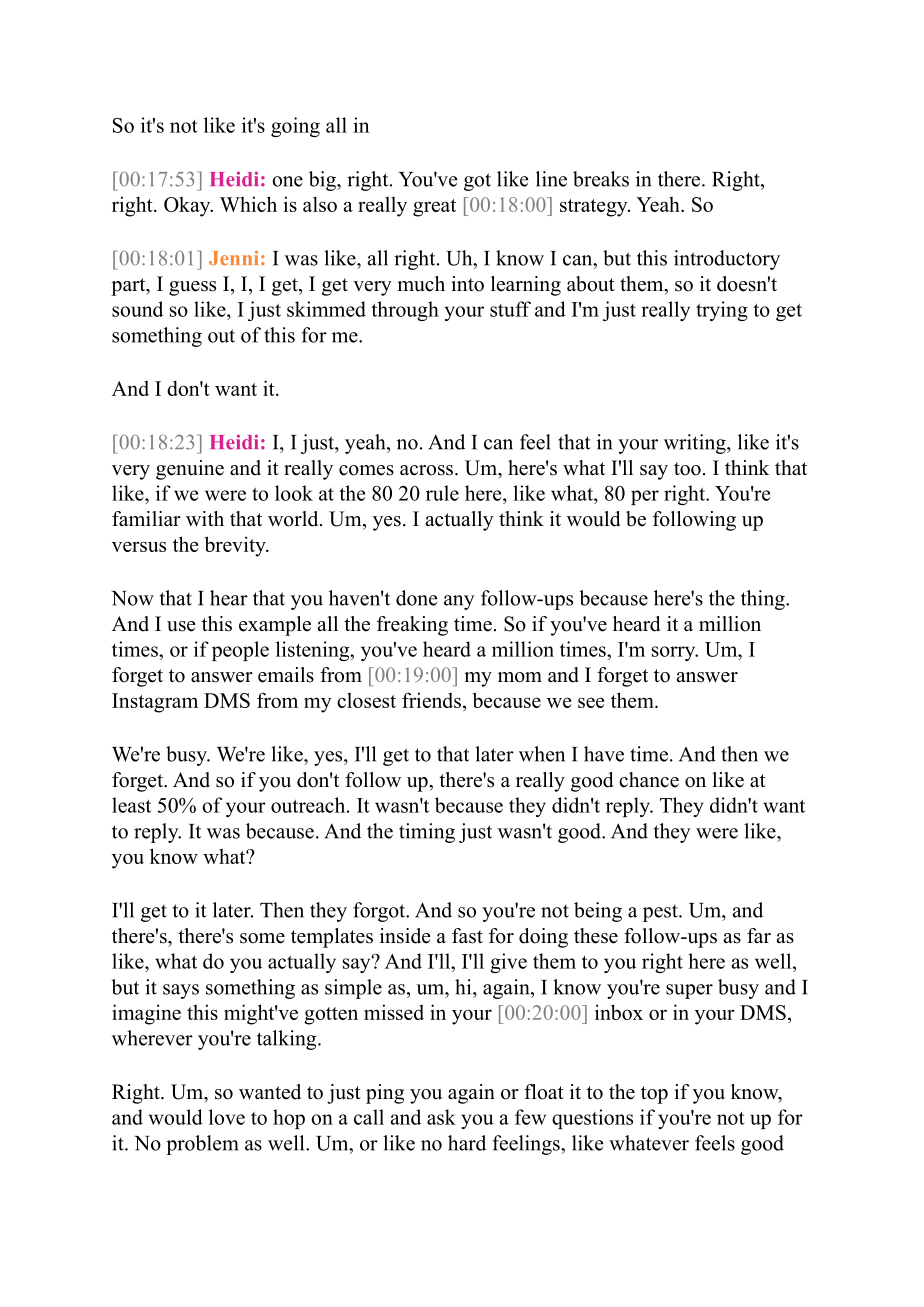 The width and height of the screenshot is (924, 1307). Describe the element at coordinates (131, 805) in the screenshot. I see `least` at that location.
